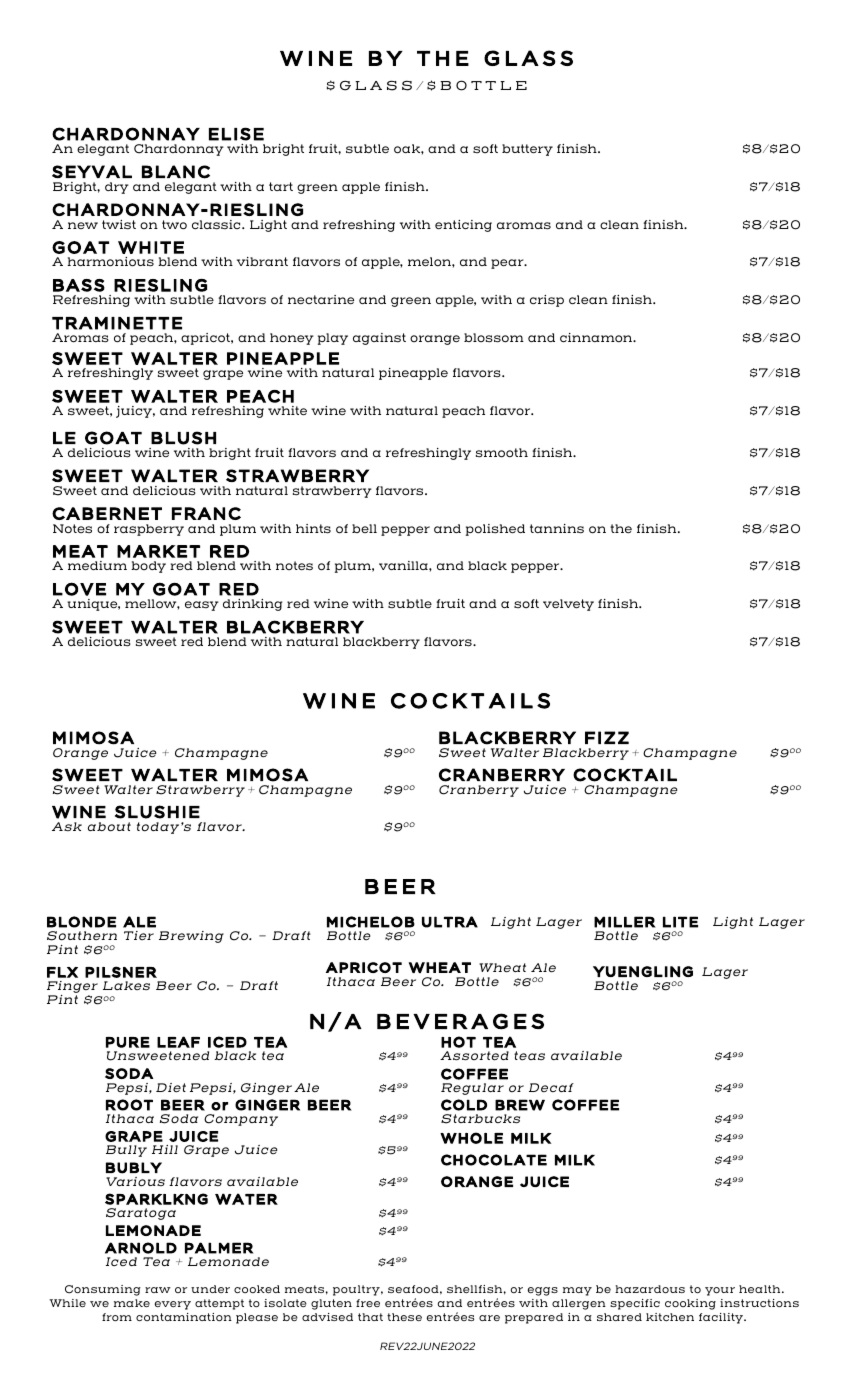 This screenshot has height=1400, width=849. Describe the element at coordinates (527, 150) in the screenshot. I see `buttery` at that location.
